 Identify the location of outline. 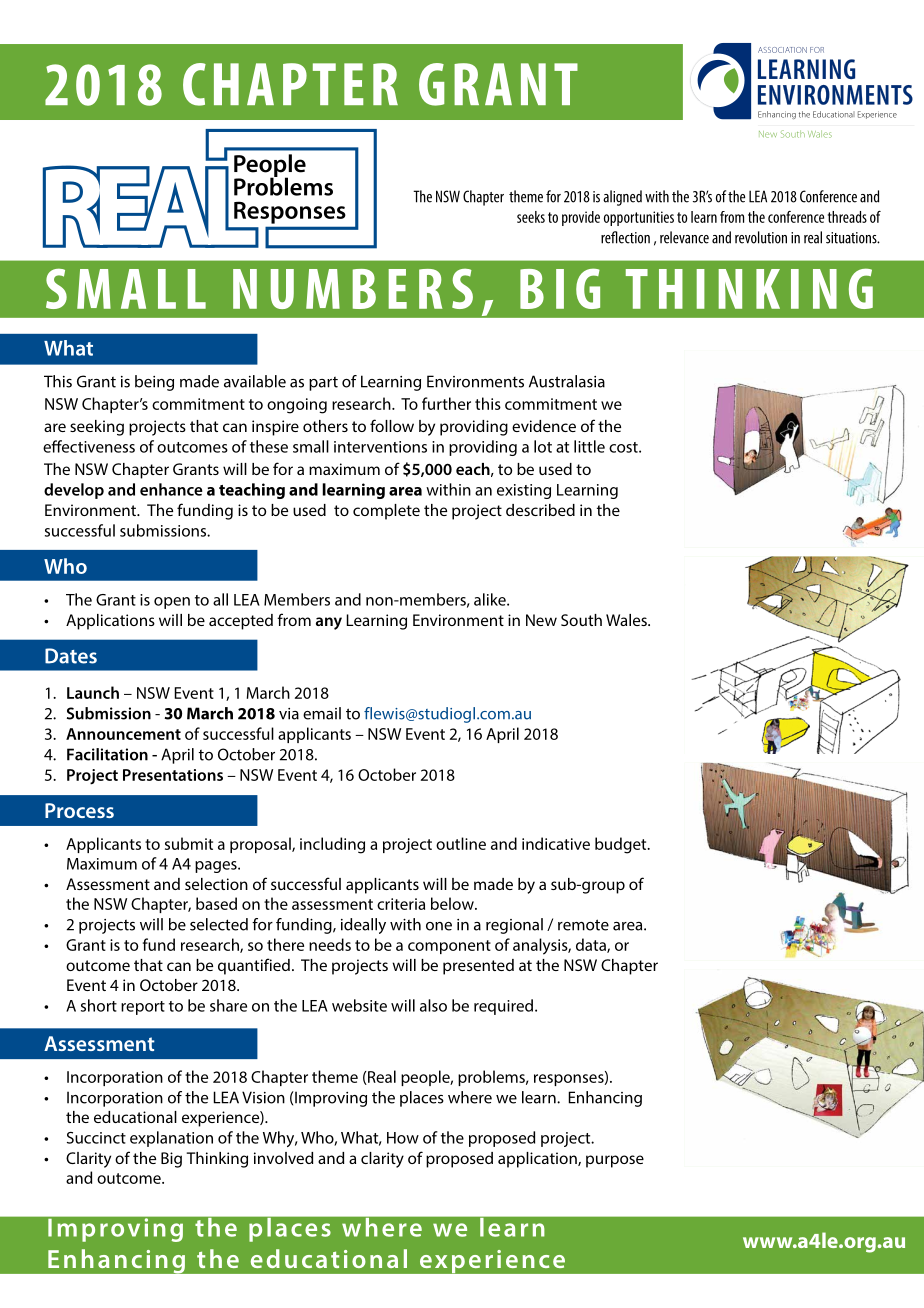
(461, 843).
